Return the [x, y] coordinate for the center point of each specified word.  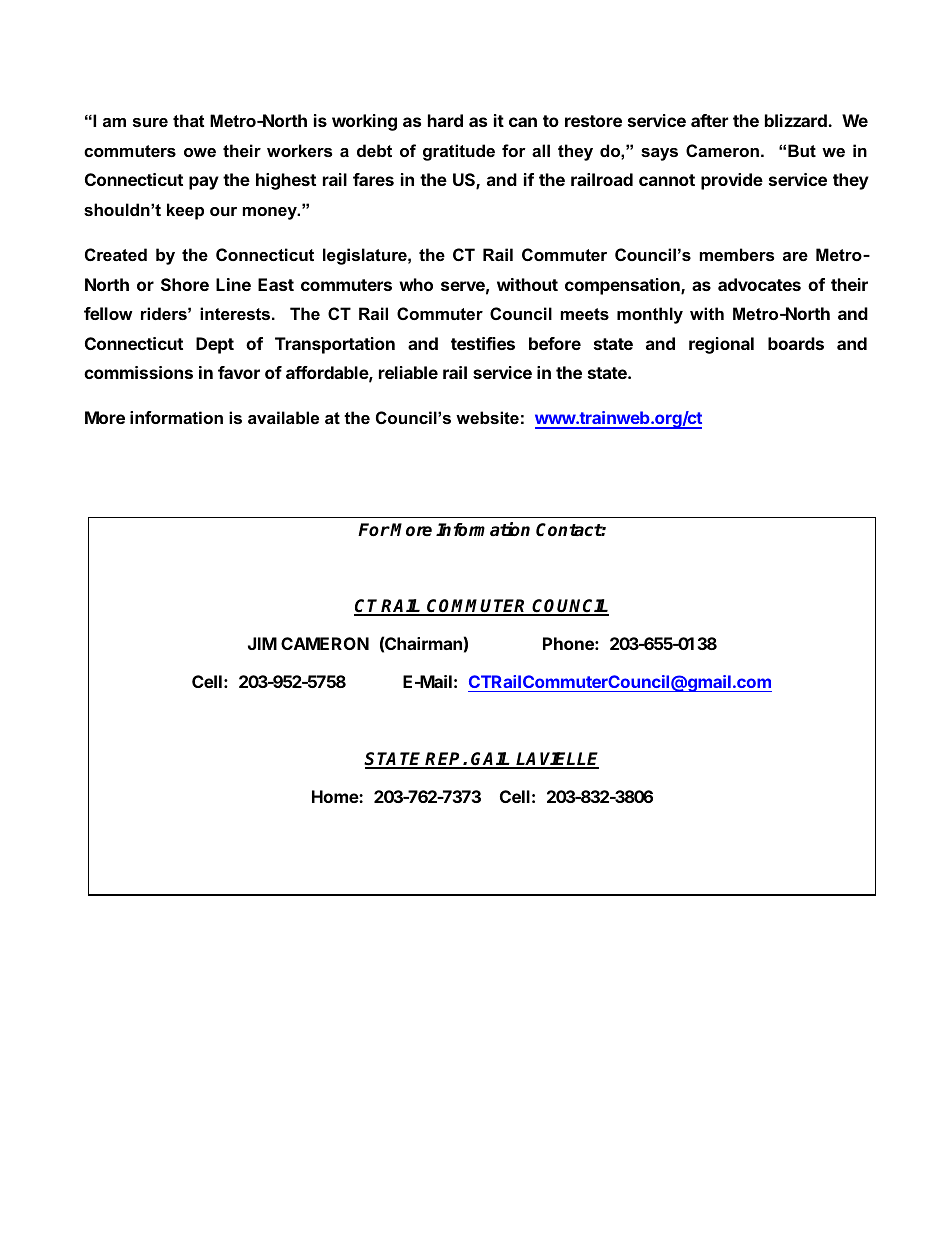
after [709, 120]
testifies [483, 343]
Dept [215, 345]
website [487, 417]
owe [200, 152]
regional [721, 345]
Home [336, 796]
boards [796, 343]
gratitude [459, 152]
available [283, 417]
